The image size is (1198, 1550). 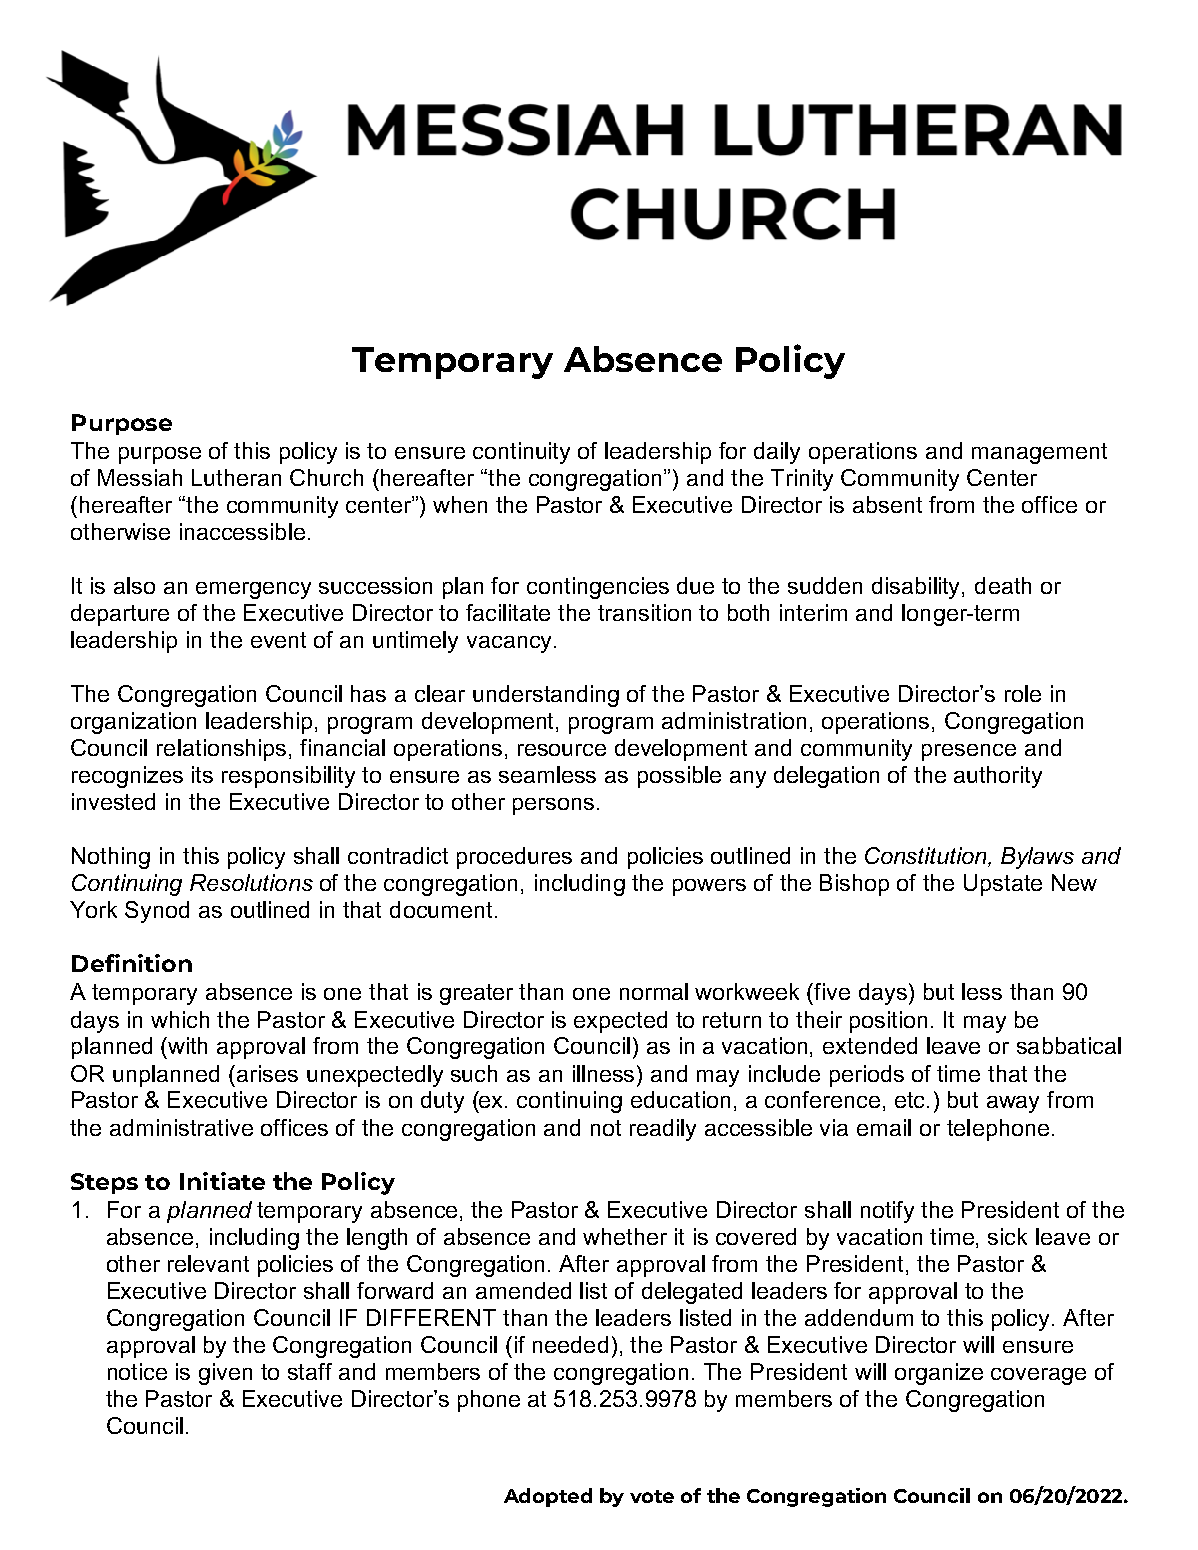 What do you see at coordinates (225, 1374) in the screenshot?
I see `given` at bounding box center [225, 1374].
